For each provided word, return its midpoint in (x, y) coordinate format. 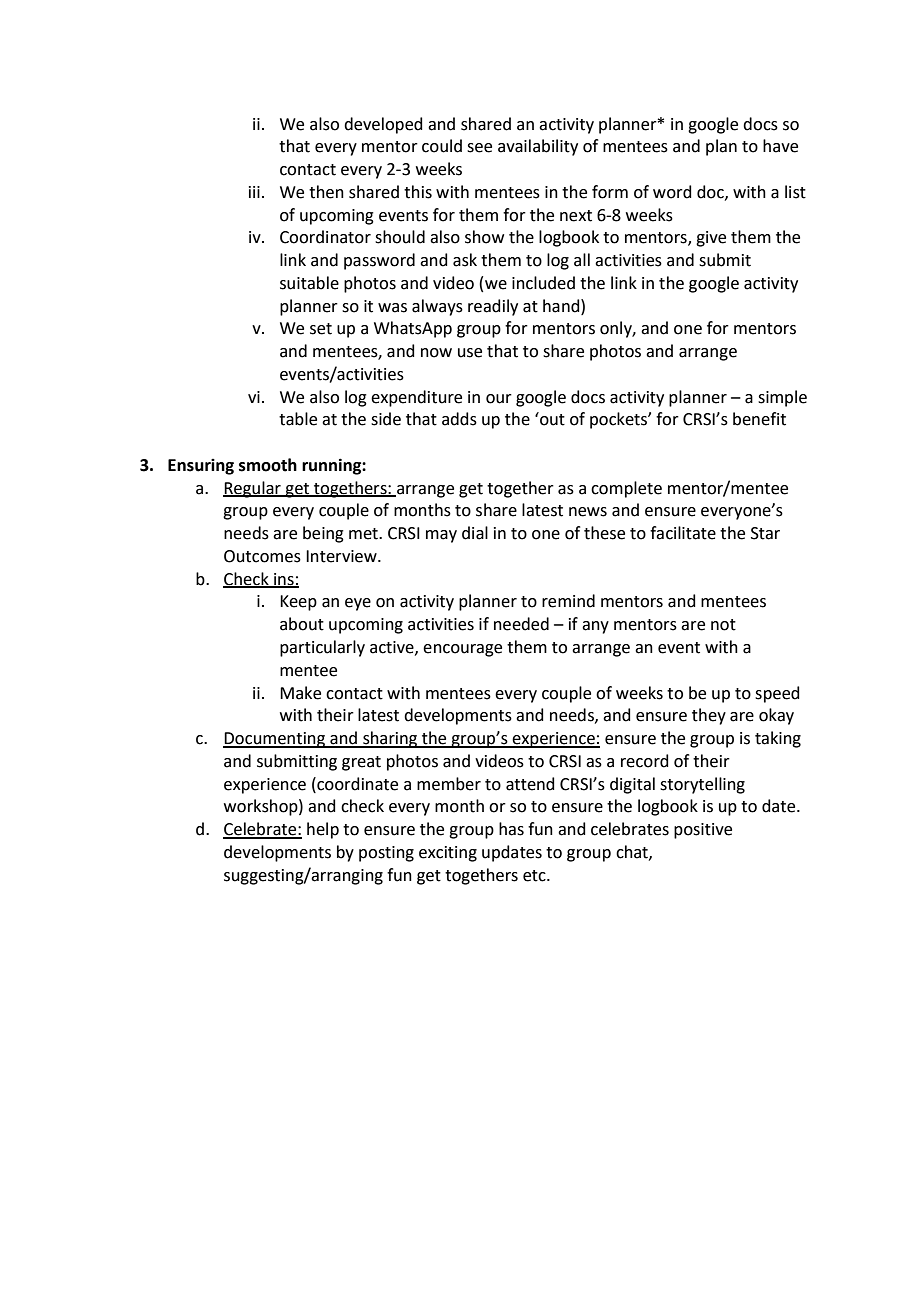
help (323, 830)
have (780, 146)
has (511, 829)
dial (475, 533)
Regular (253, 489)
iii (254, 192)
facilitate (683, 533)
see (479, 148)
